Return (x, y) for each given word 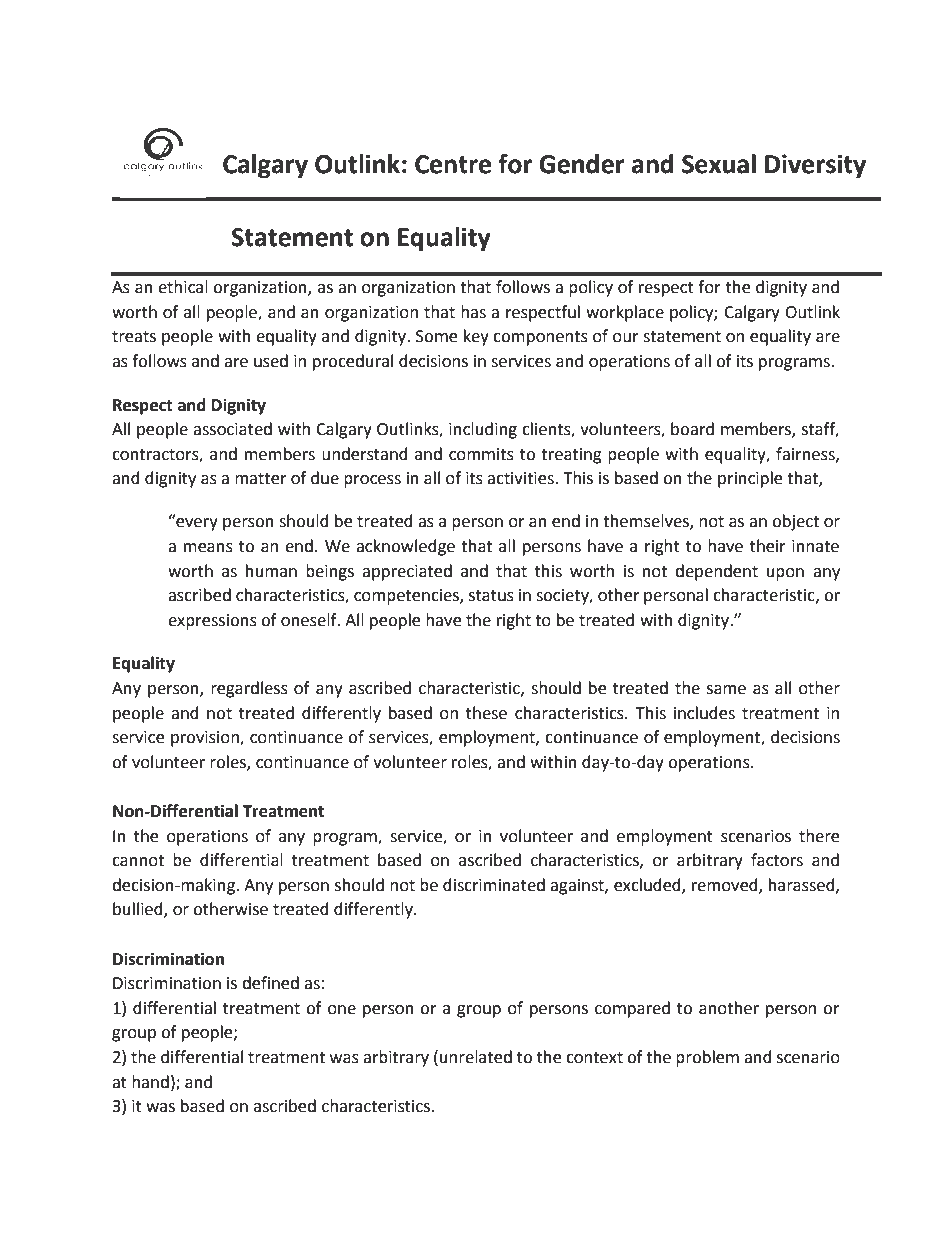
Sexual (719, 164)
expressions (212, 622)
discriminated (494, 885)
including (483, 430)
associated (232, 429)
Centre (453, 164)
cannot (138, 861)
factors (777, 860)
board (692, 429)
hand (150, 1082)
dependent (716, 572)
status (491, 596)
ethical (183, 287)
